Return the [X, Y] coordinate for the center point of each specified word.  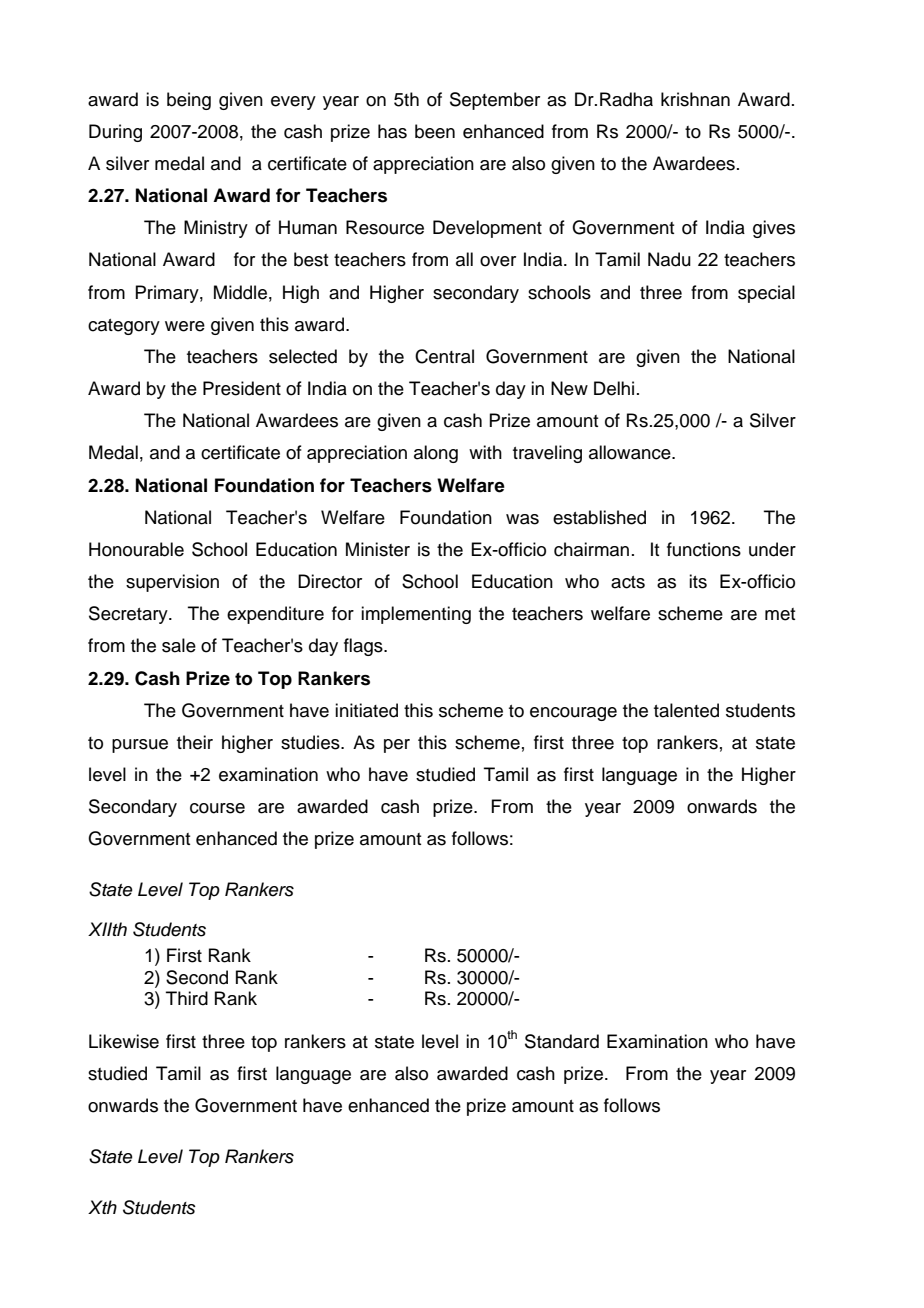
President [242, 388]
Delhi [614, 388]
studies [311, 742]
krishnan [695, 99]
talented [686, 710]
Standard [562, 1041]
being [189, 101]
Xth [102, 1207]
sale [179, 645]
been [435, 131]
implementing [416, 615]
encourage [573, 714]
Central [444, 356]
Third [187, 998]
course [217, 808]
